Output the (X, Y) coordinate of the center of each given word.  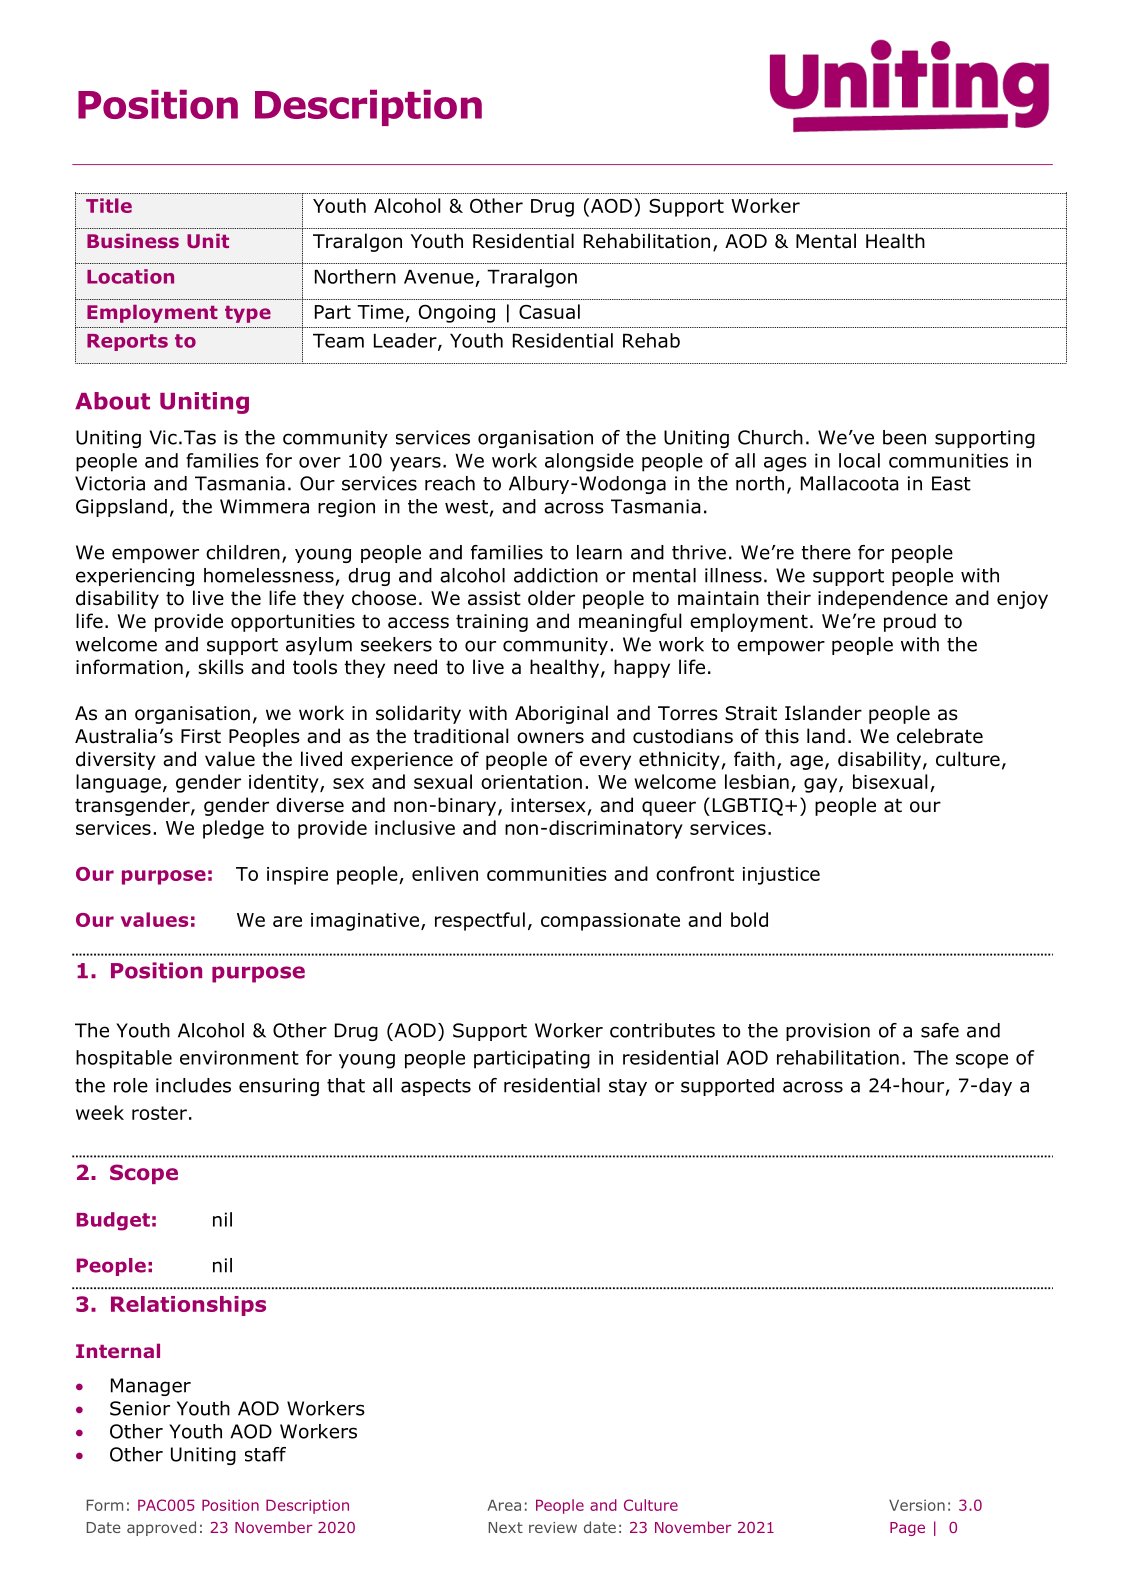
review (553, 1527)
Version (917, 1505)
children (243, 552)
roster (159, 1113)
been (904, 437)
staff (265, 1454)
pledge (233, 829)
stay (628, 1087)
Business (133, 240)
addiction (556, 575)
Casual (549, 311)
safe (940, 1030)
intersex (548, 805)
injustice (781, 876)
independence (883, 599)
